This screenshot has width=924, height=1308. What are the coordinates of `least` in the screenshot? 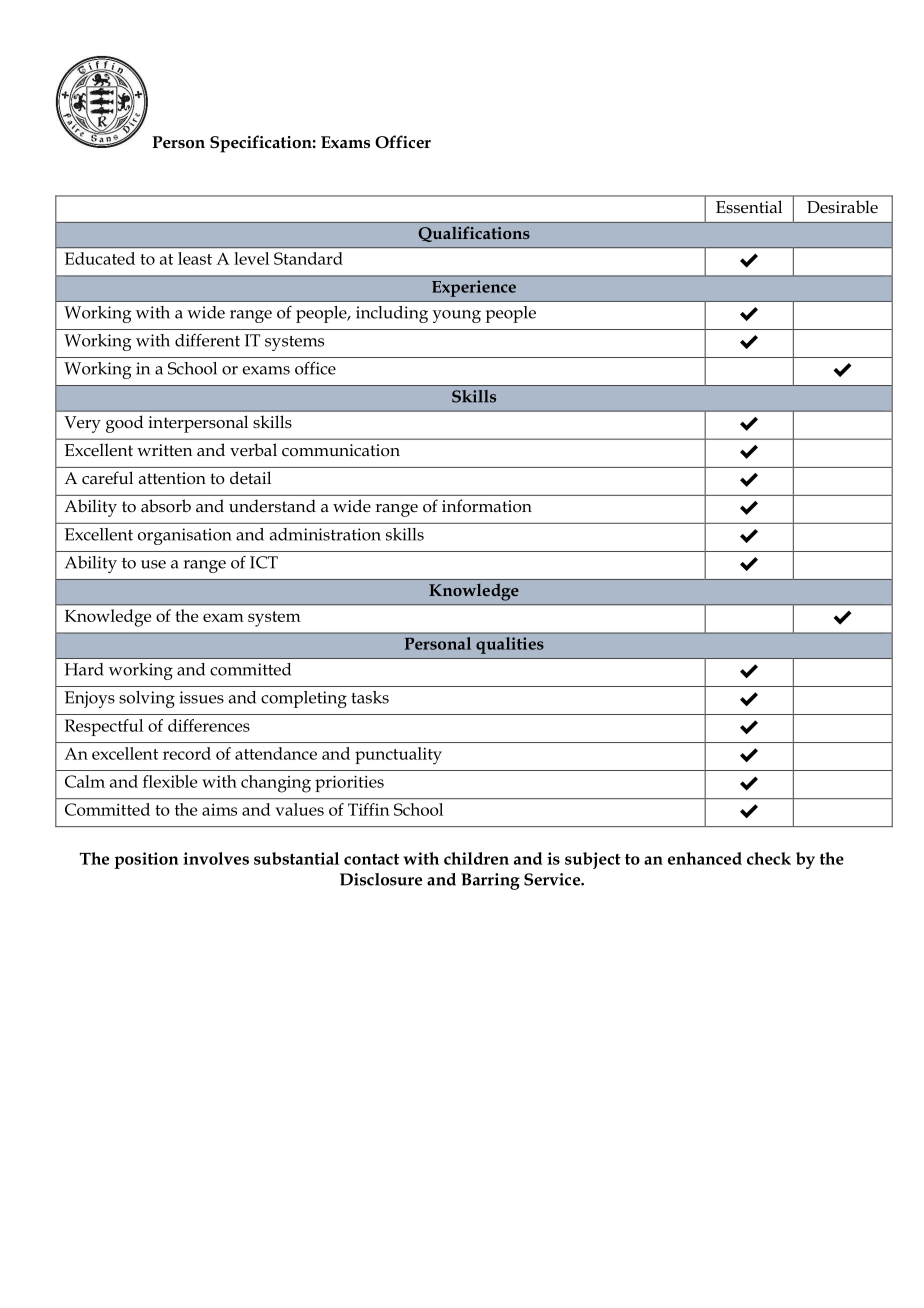 It's located at (195, 258).
